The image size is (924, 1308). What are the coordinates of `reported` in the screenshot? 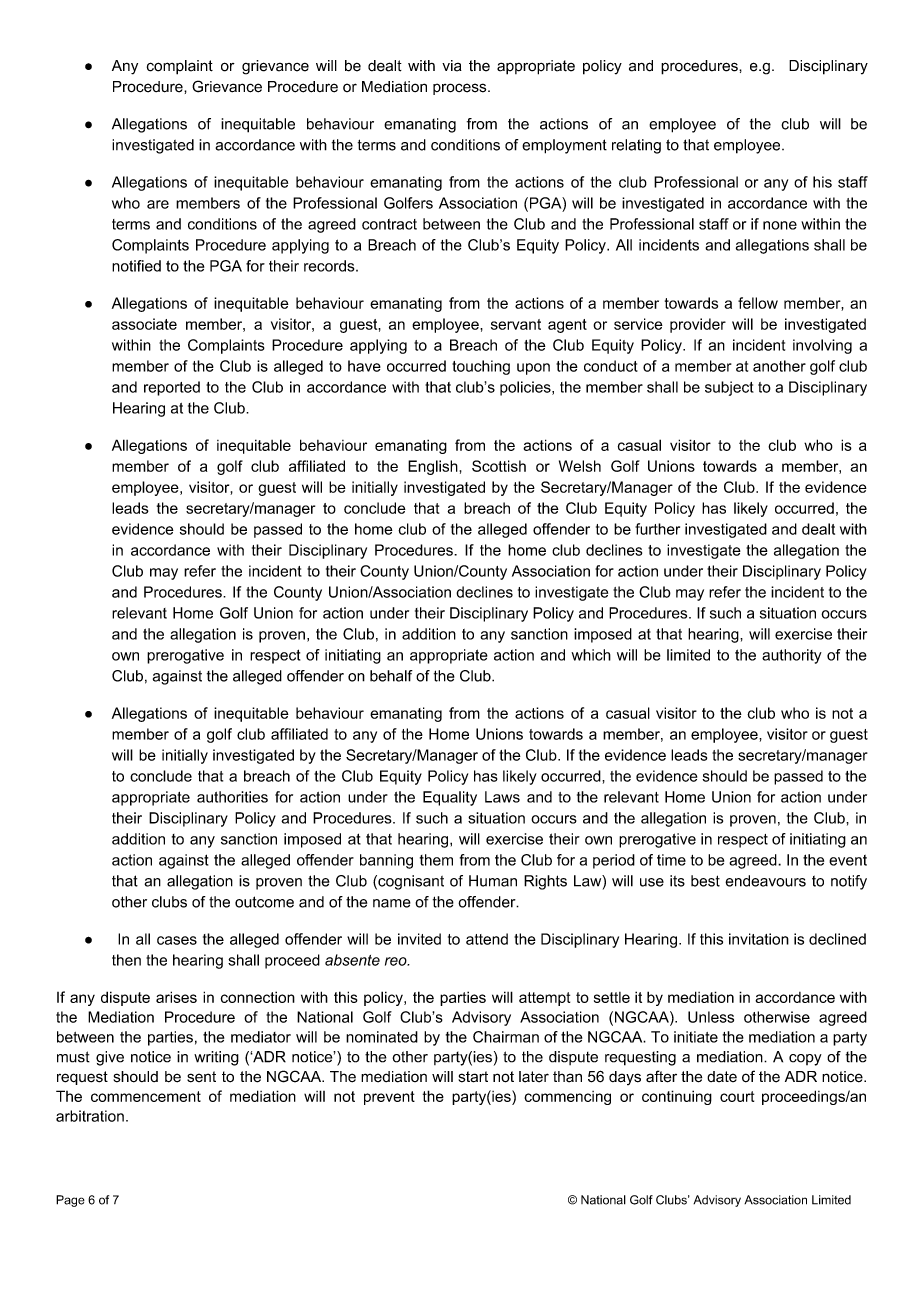 It's located at (172, 388).
